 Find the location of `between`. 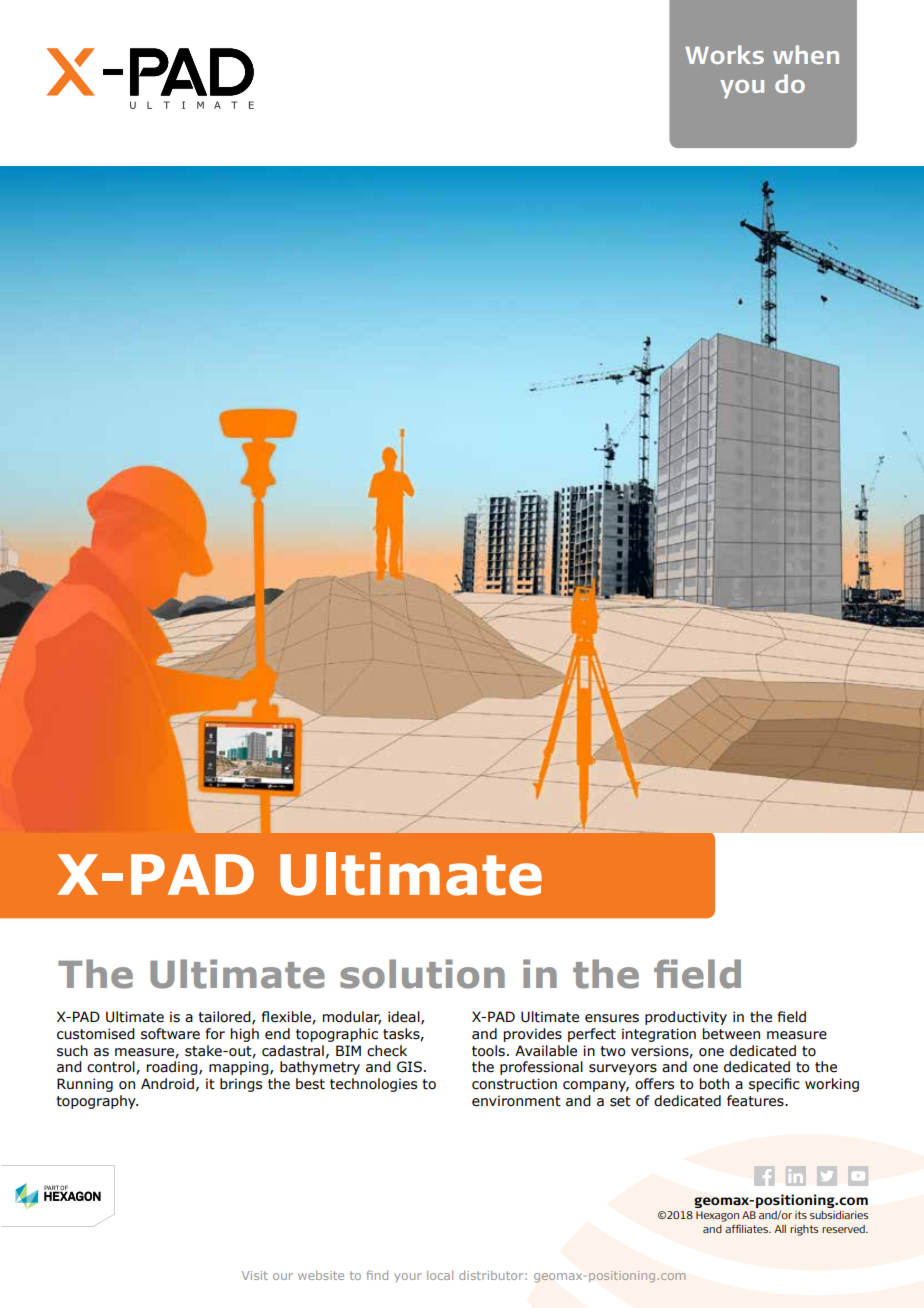

between is located at coordinates (731, 1034).
